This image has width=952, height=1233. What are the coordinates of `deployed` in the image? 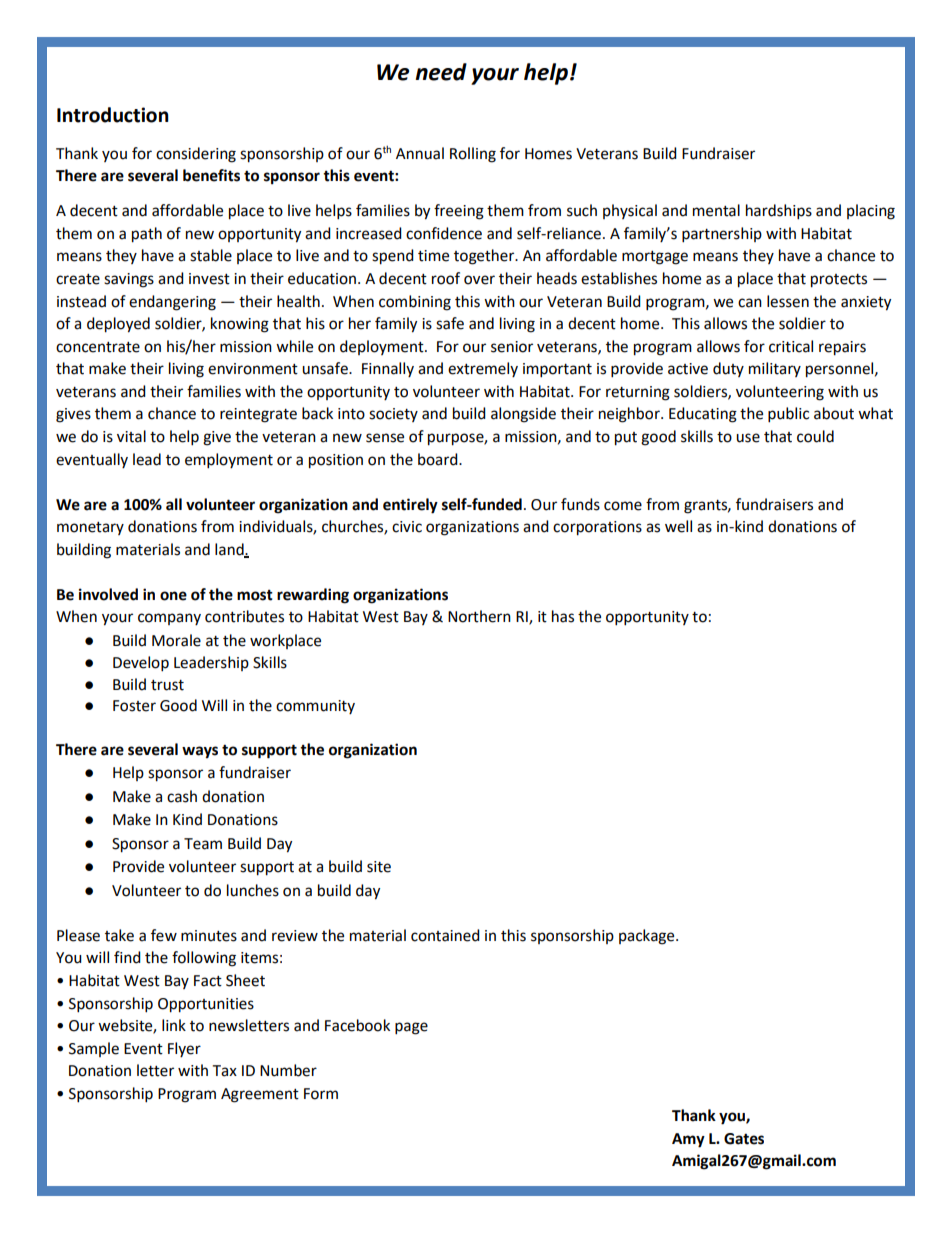 It's located at (118, 325).
